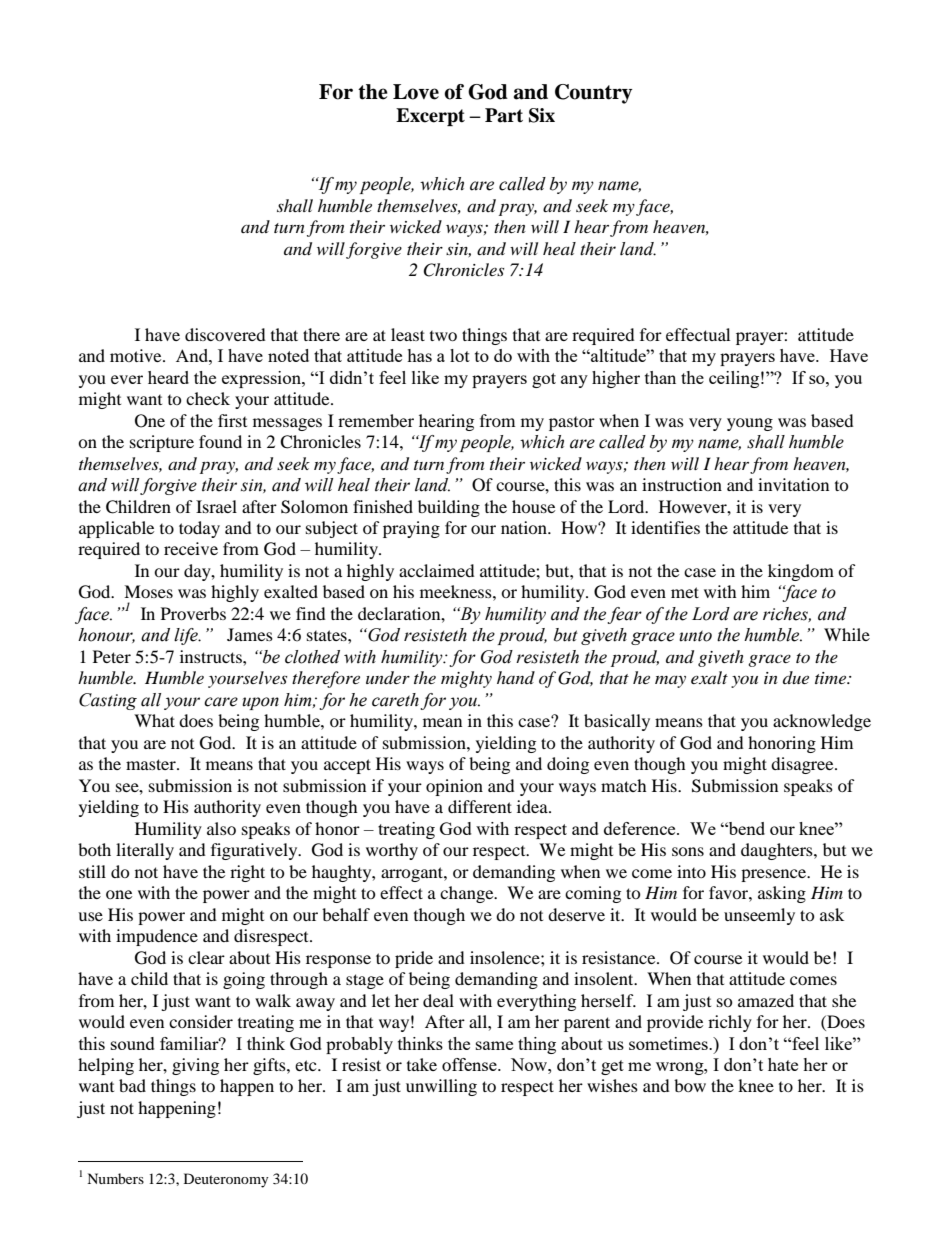 This document has height=1233, width=952. Describe the element at coordinates (468, 894) in the document. I see `change` at that location.
